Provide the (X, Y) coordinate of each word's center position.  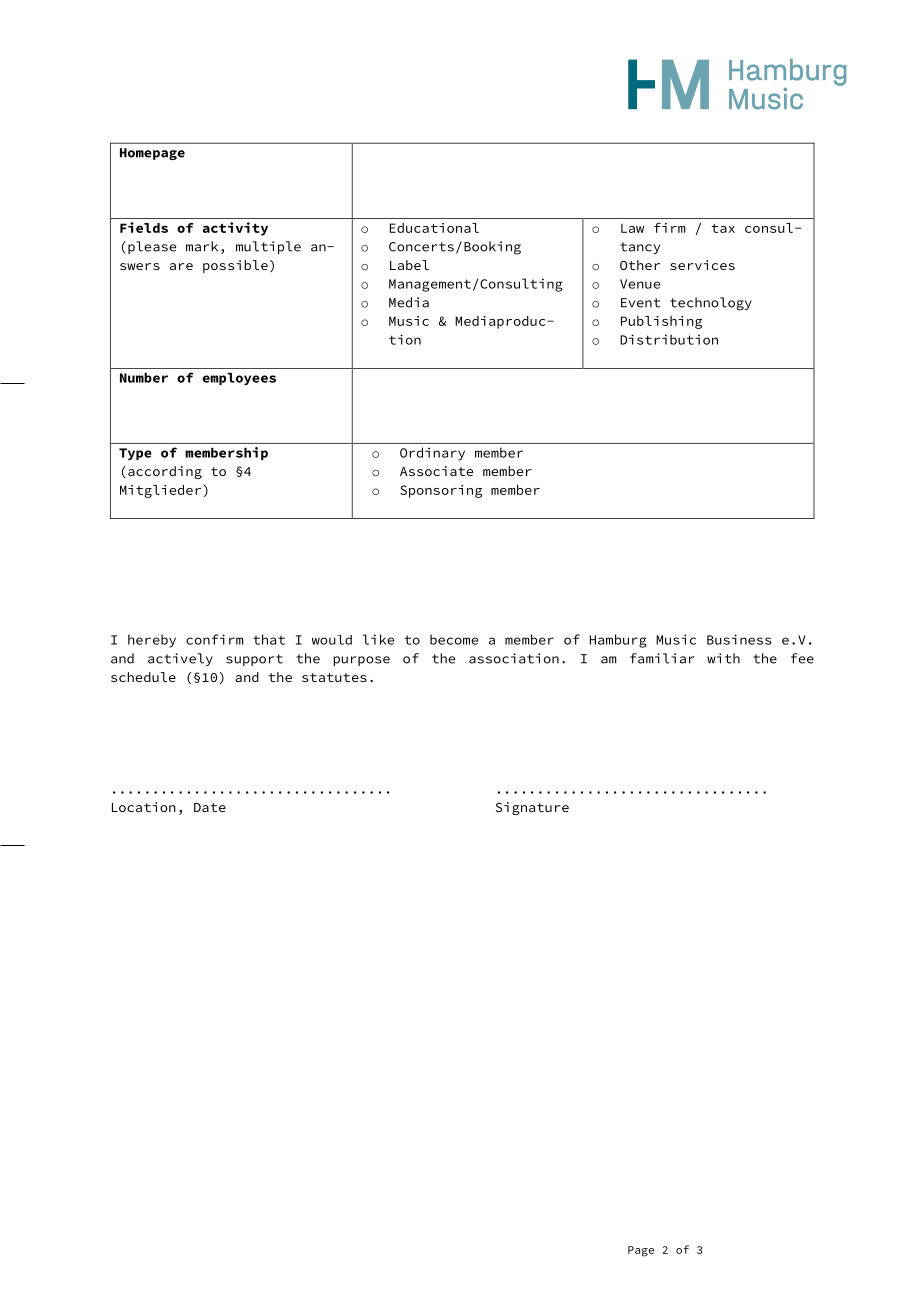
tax (723, 228)
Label (409, 265)
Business (739, 639)
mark (202, 246)
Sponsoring (441, 491)
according (165, 472)
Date (210, 807)
